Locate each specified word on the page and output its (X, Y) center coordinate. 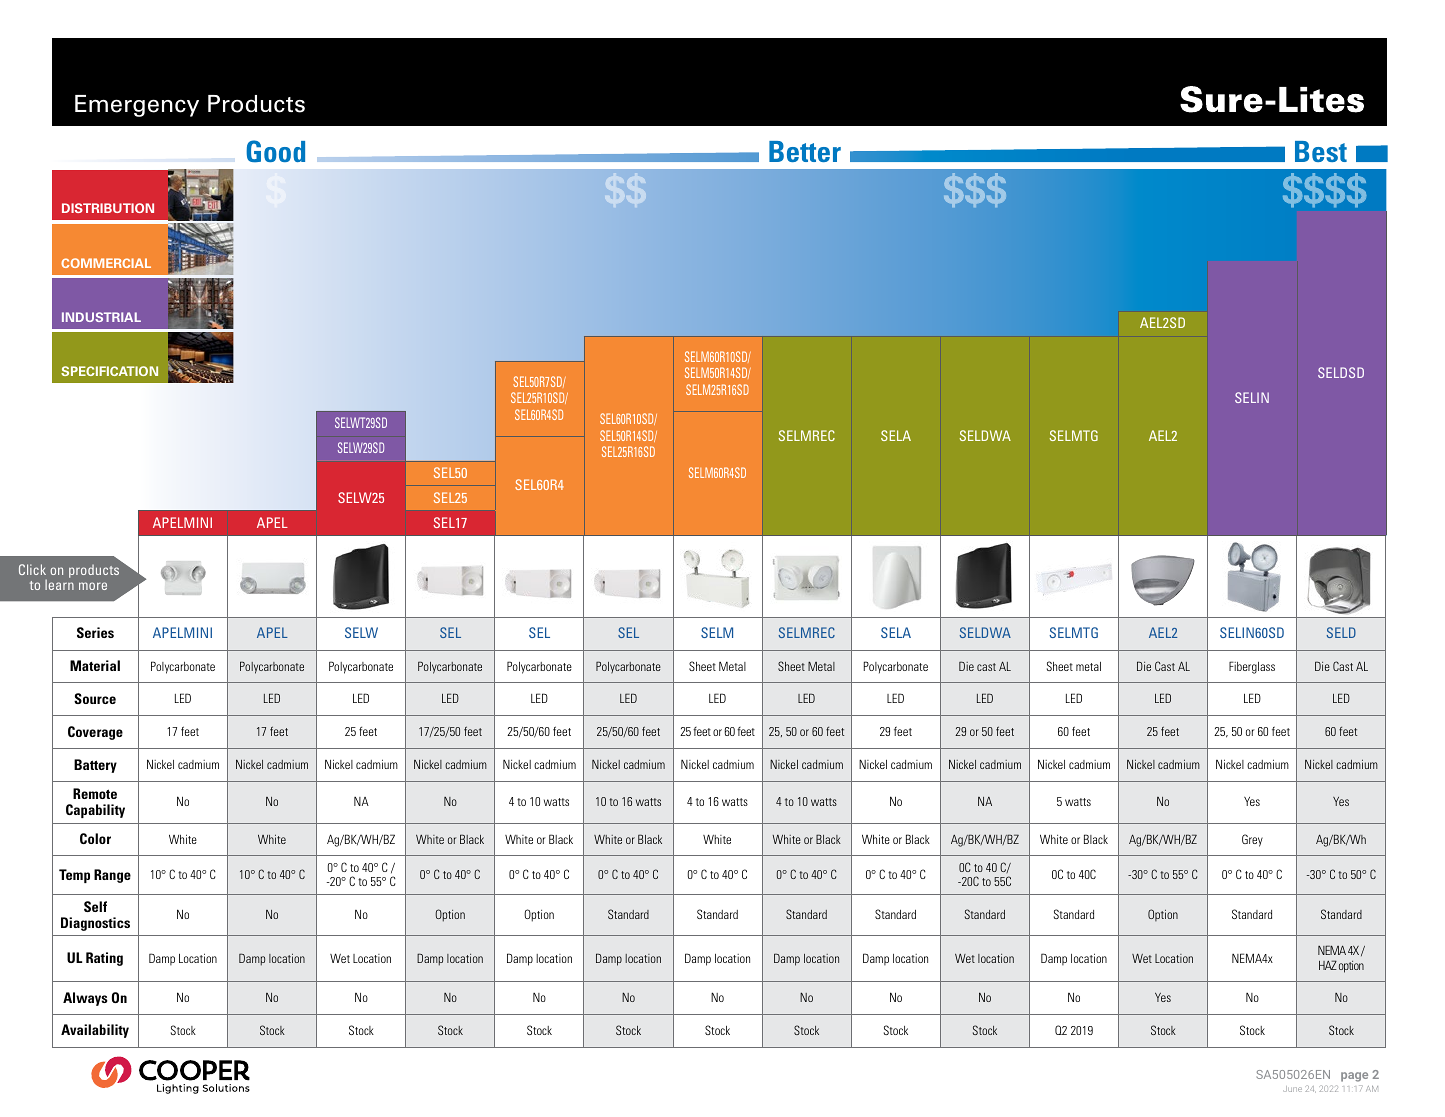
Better (805, 151)
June (1293, 1089)
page (1354, 1077)
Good (275, 151)
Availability (95, 1031)
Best (1321, 151)
